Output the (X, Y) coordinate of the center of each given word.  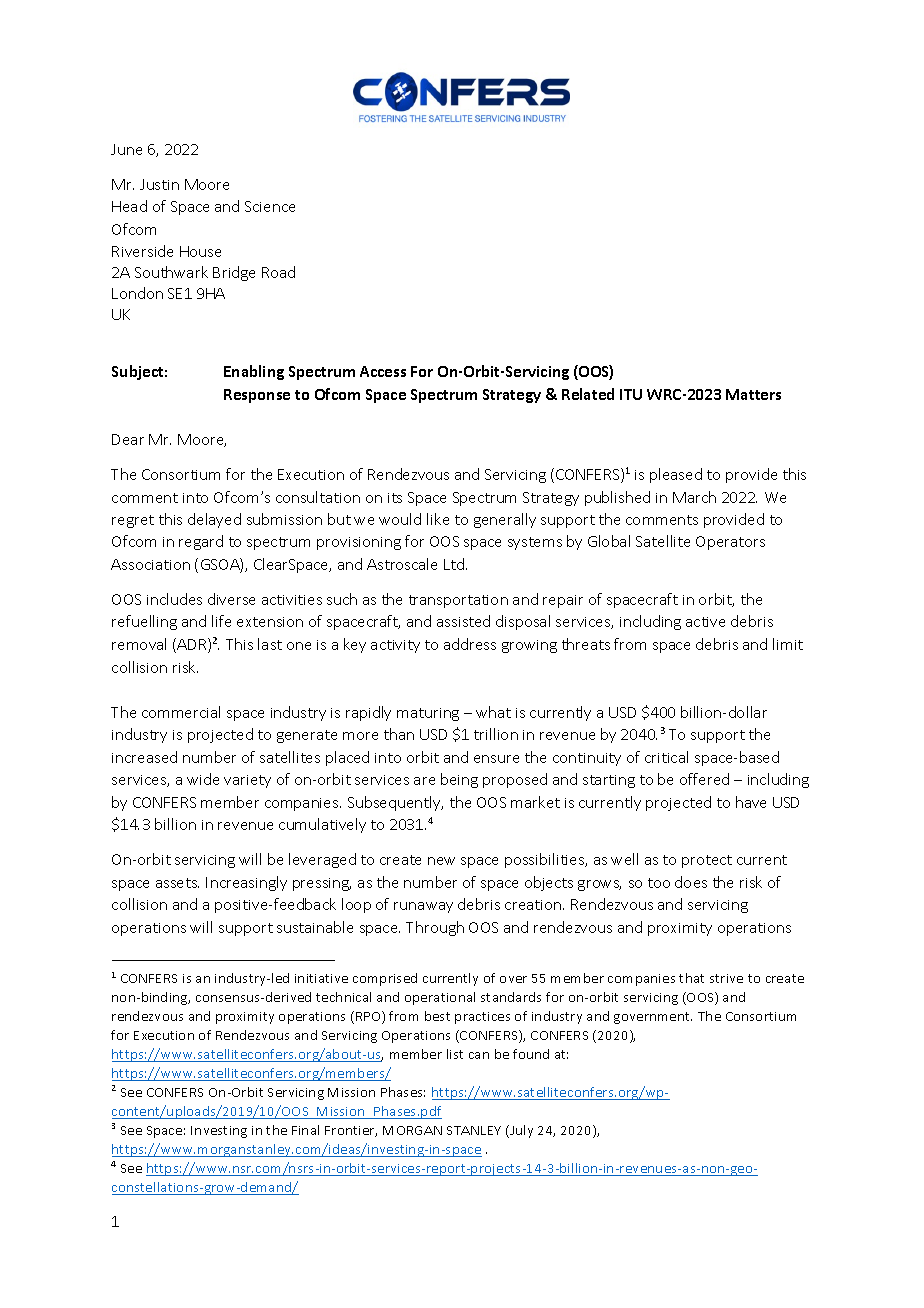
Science (270, 206)
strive (726, 978)
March (694, 497)
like (438, 519)
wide (203, 779)
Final (305, 1130)
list (455, 1054)
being (459, 780)
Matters (753, 394)
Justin (159, 184)
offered (704, 779)
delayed (214, 520)
